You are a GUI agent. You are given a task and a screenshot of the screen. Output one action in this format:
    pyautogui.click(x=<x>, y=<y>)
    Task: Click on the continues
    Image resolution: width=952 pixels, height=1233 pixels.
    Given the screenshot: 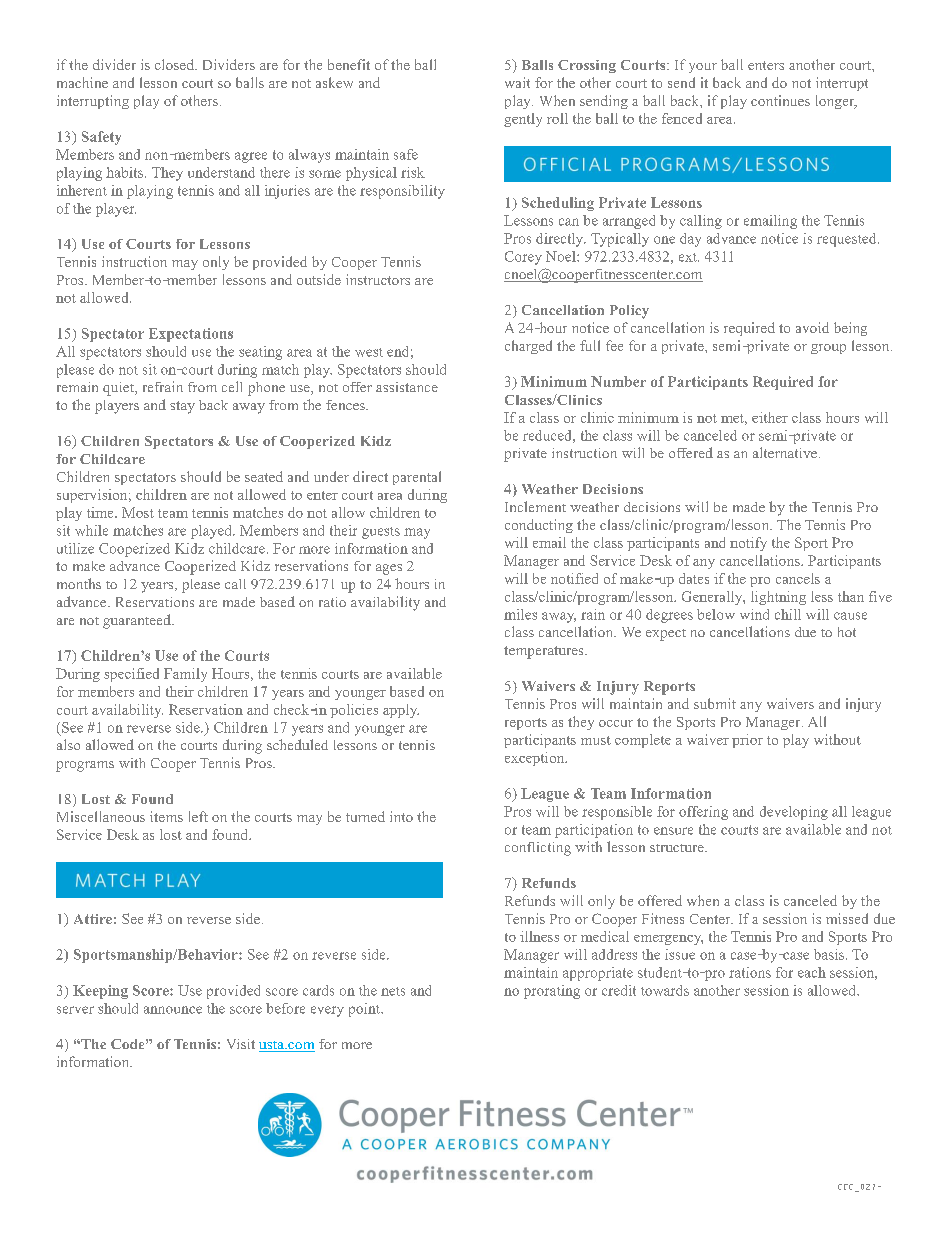 What is the action you would take?
    pyautogui.click(x=780, y=100)
